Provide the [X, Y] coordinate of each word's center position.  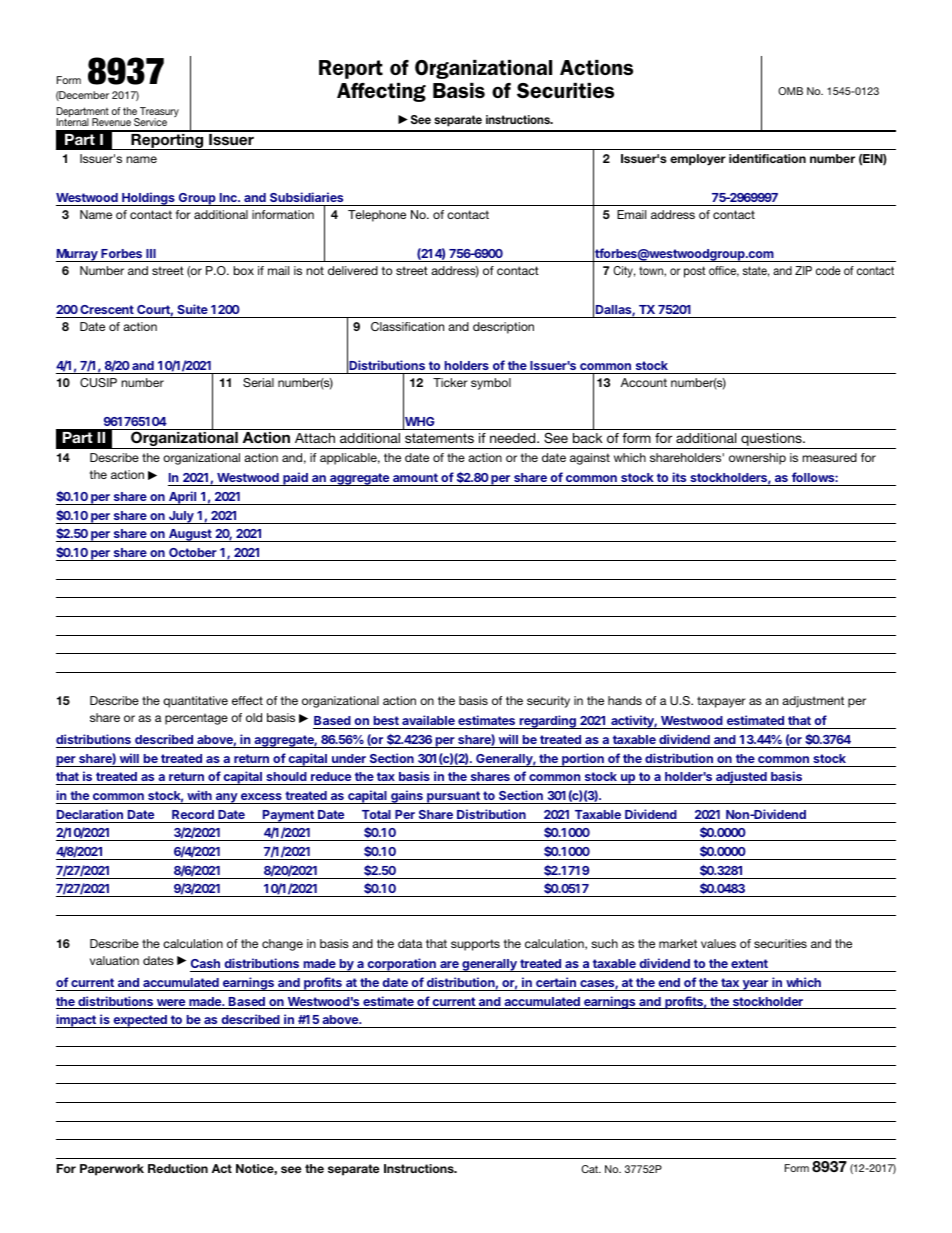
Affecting [381, 92]
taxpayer [721, 702]
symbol [491, 384]
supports [475, 945]
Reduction [178, 1168]
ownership [757, 459]
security [548, 702]
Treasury [158, 113]
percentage [196, 719]
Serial [258, 382]
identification [767, 158]
